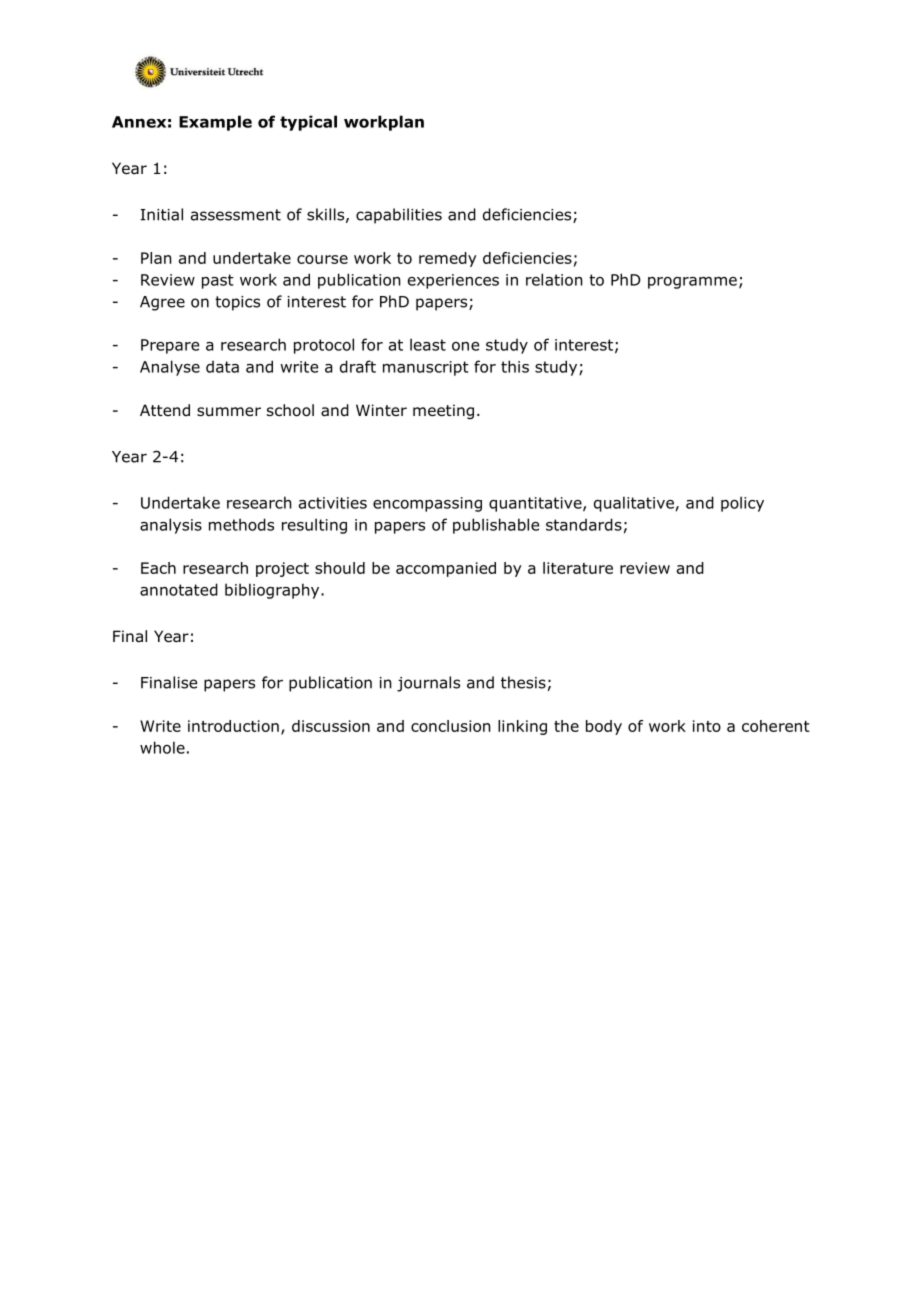 This image has width=924, height=1308. What do you see at coordinates (707, 726) in the image?
I see `into` at bounding box center [707, 726].
